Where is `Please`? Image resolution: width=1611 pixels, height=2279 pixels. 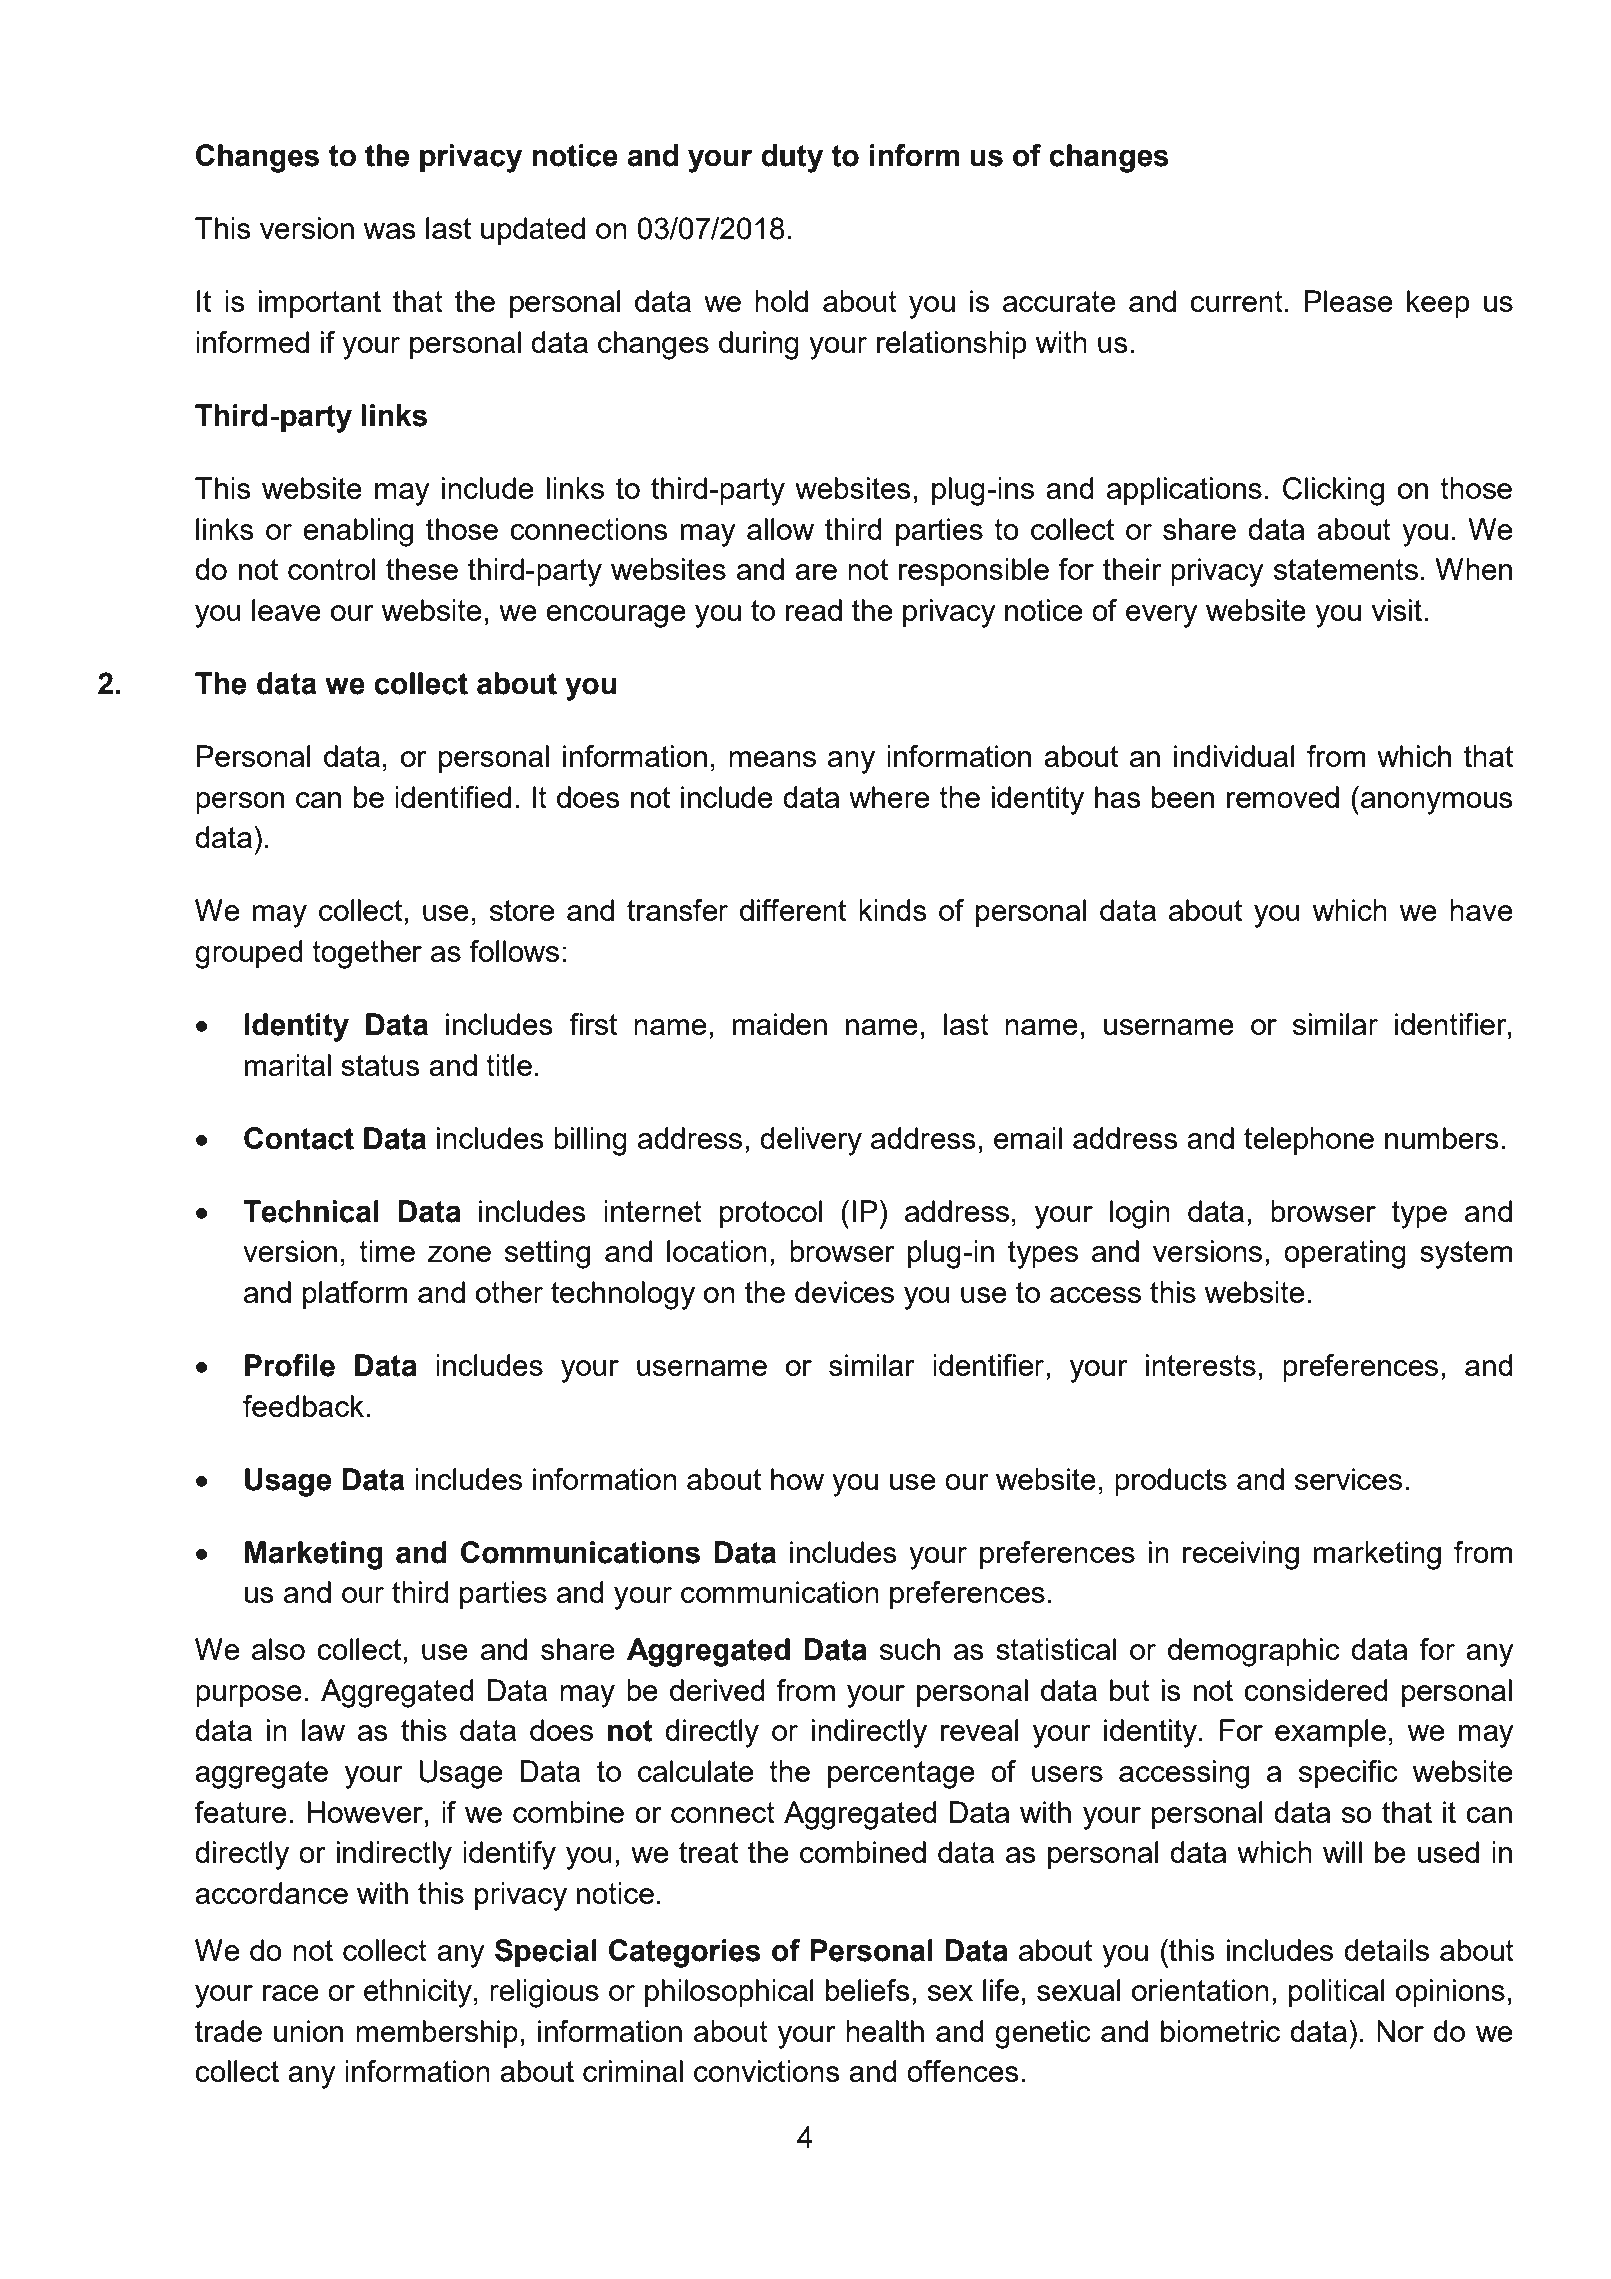
Please is located at coordinates (1349, 301).
